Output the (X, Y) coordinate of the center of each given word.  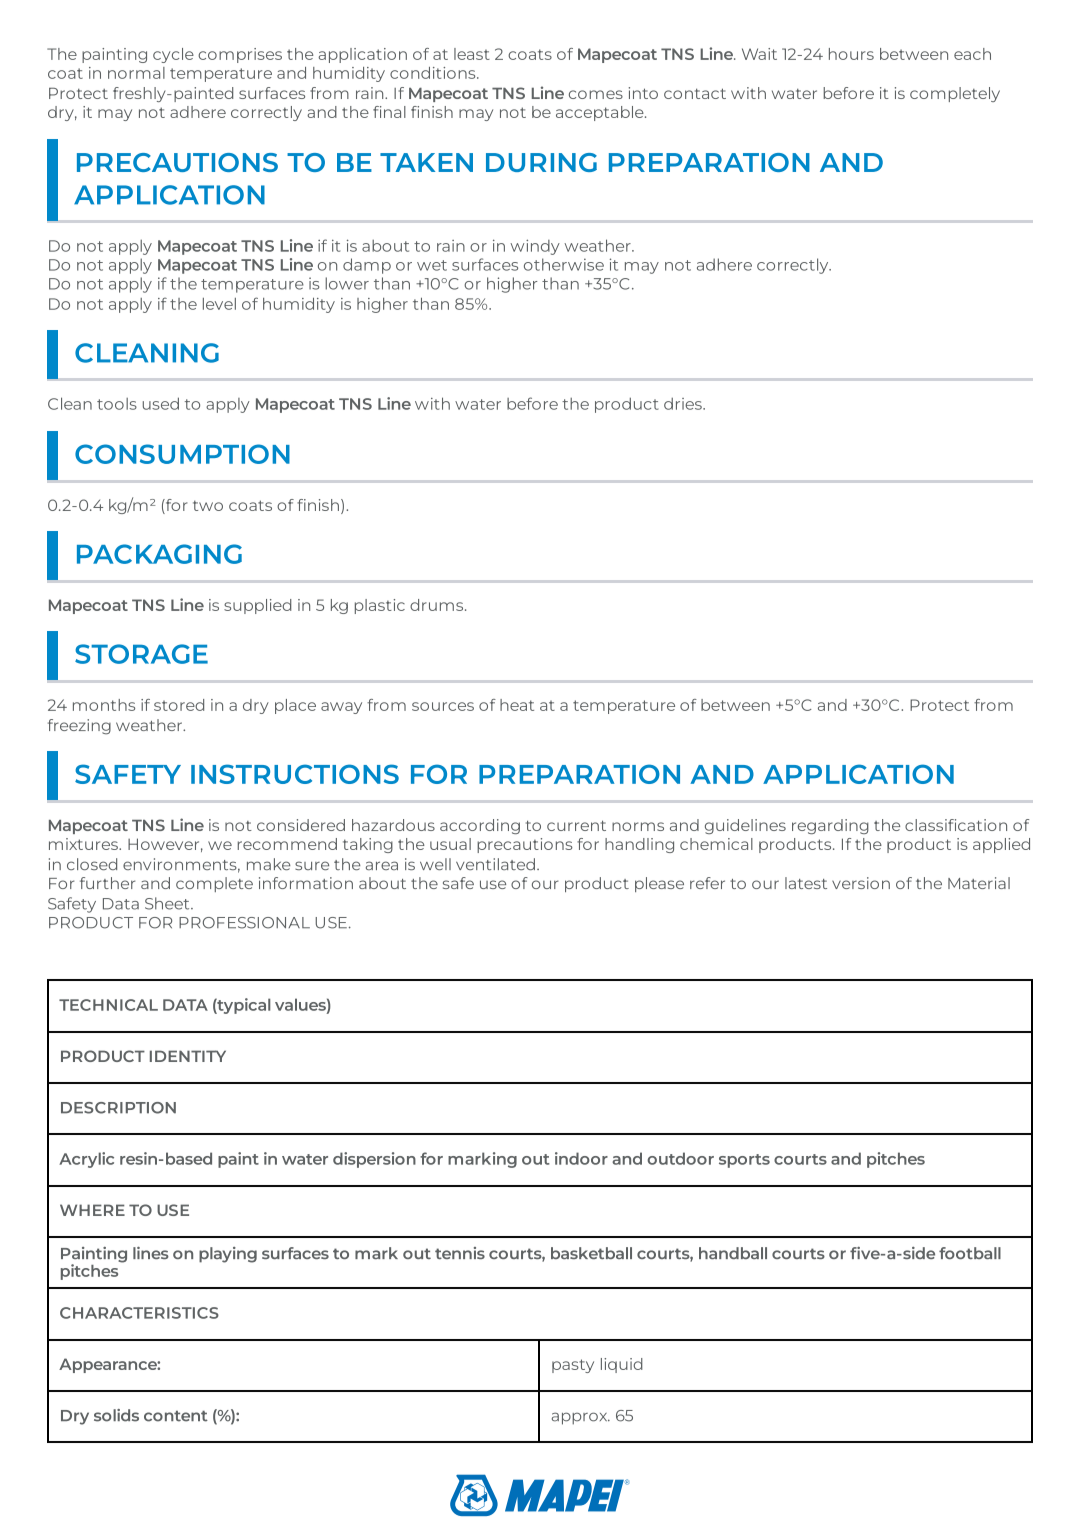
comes (596, 94)
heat (517, 705)
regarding (830, 826)
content (176, 1416)
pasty (573, 1366)
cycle (173, 55)
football (970, 1253)
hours (851, 54)
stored (179, 705)
